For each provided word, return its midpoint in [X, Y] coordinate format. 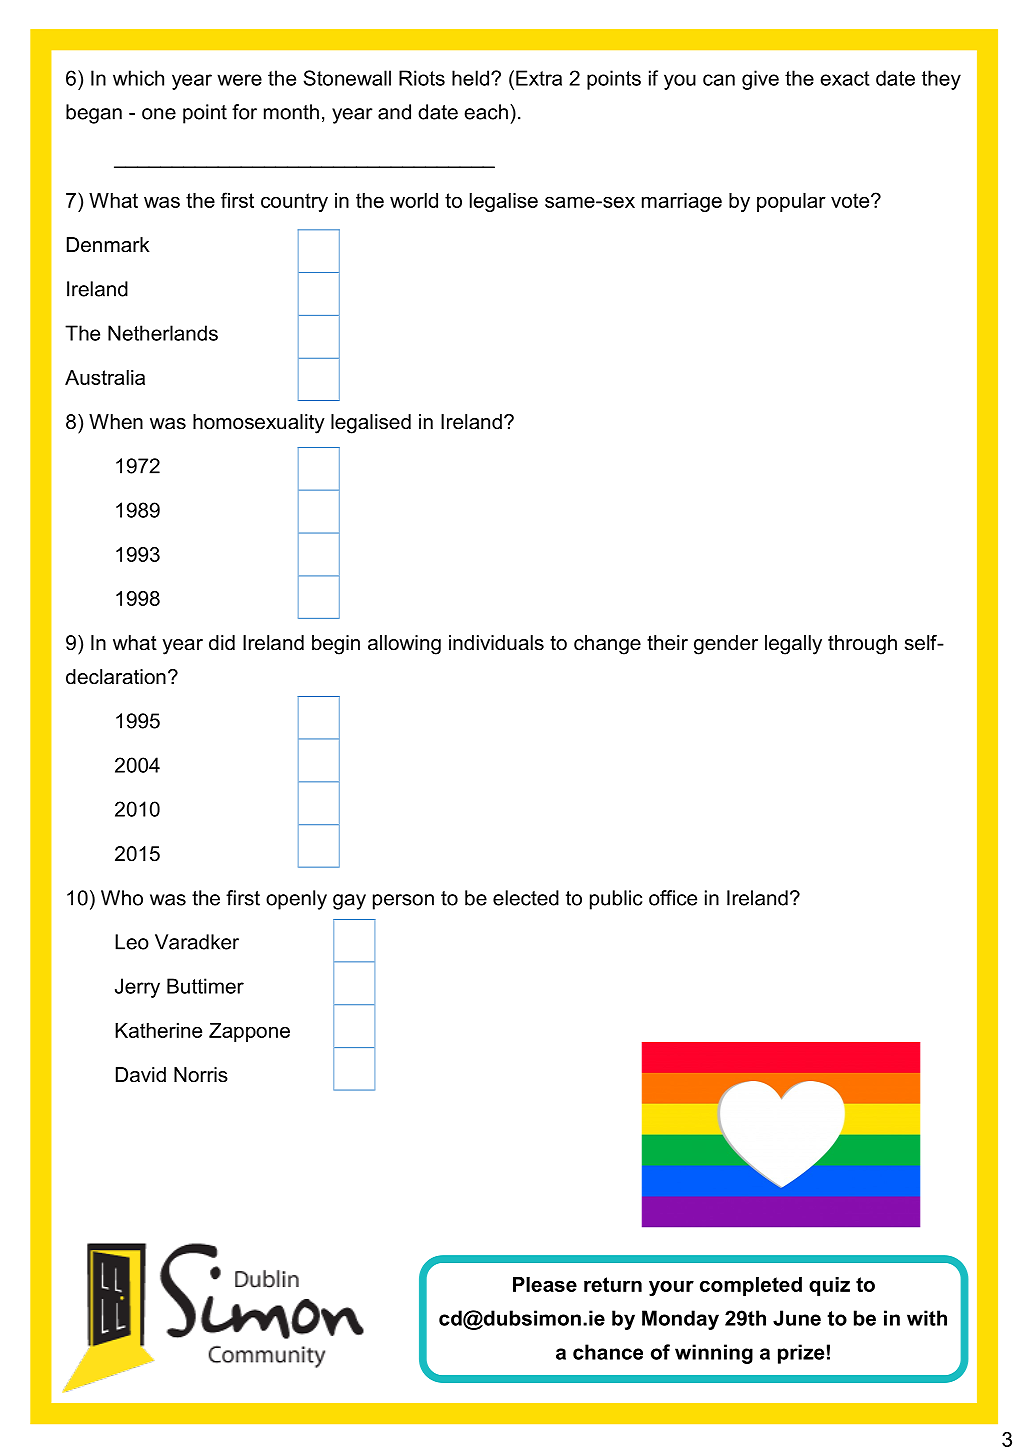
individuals [496, 643]
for [244, 112]
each [486, 112]
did [222, 643]
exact [845, 78]
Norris [201, 1075]
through [862, 645]
